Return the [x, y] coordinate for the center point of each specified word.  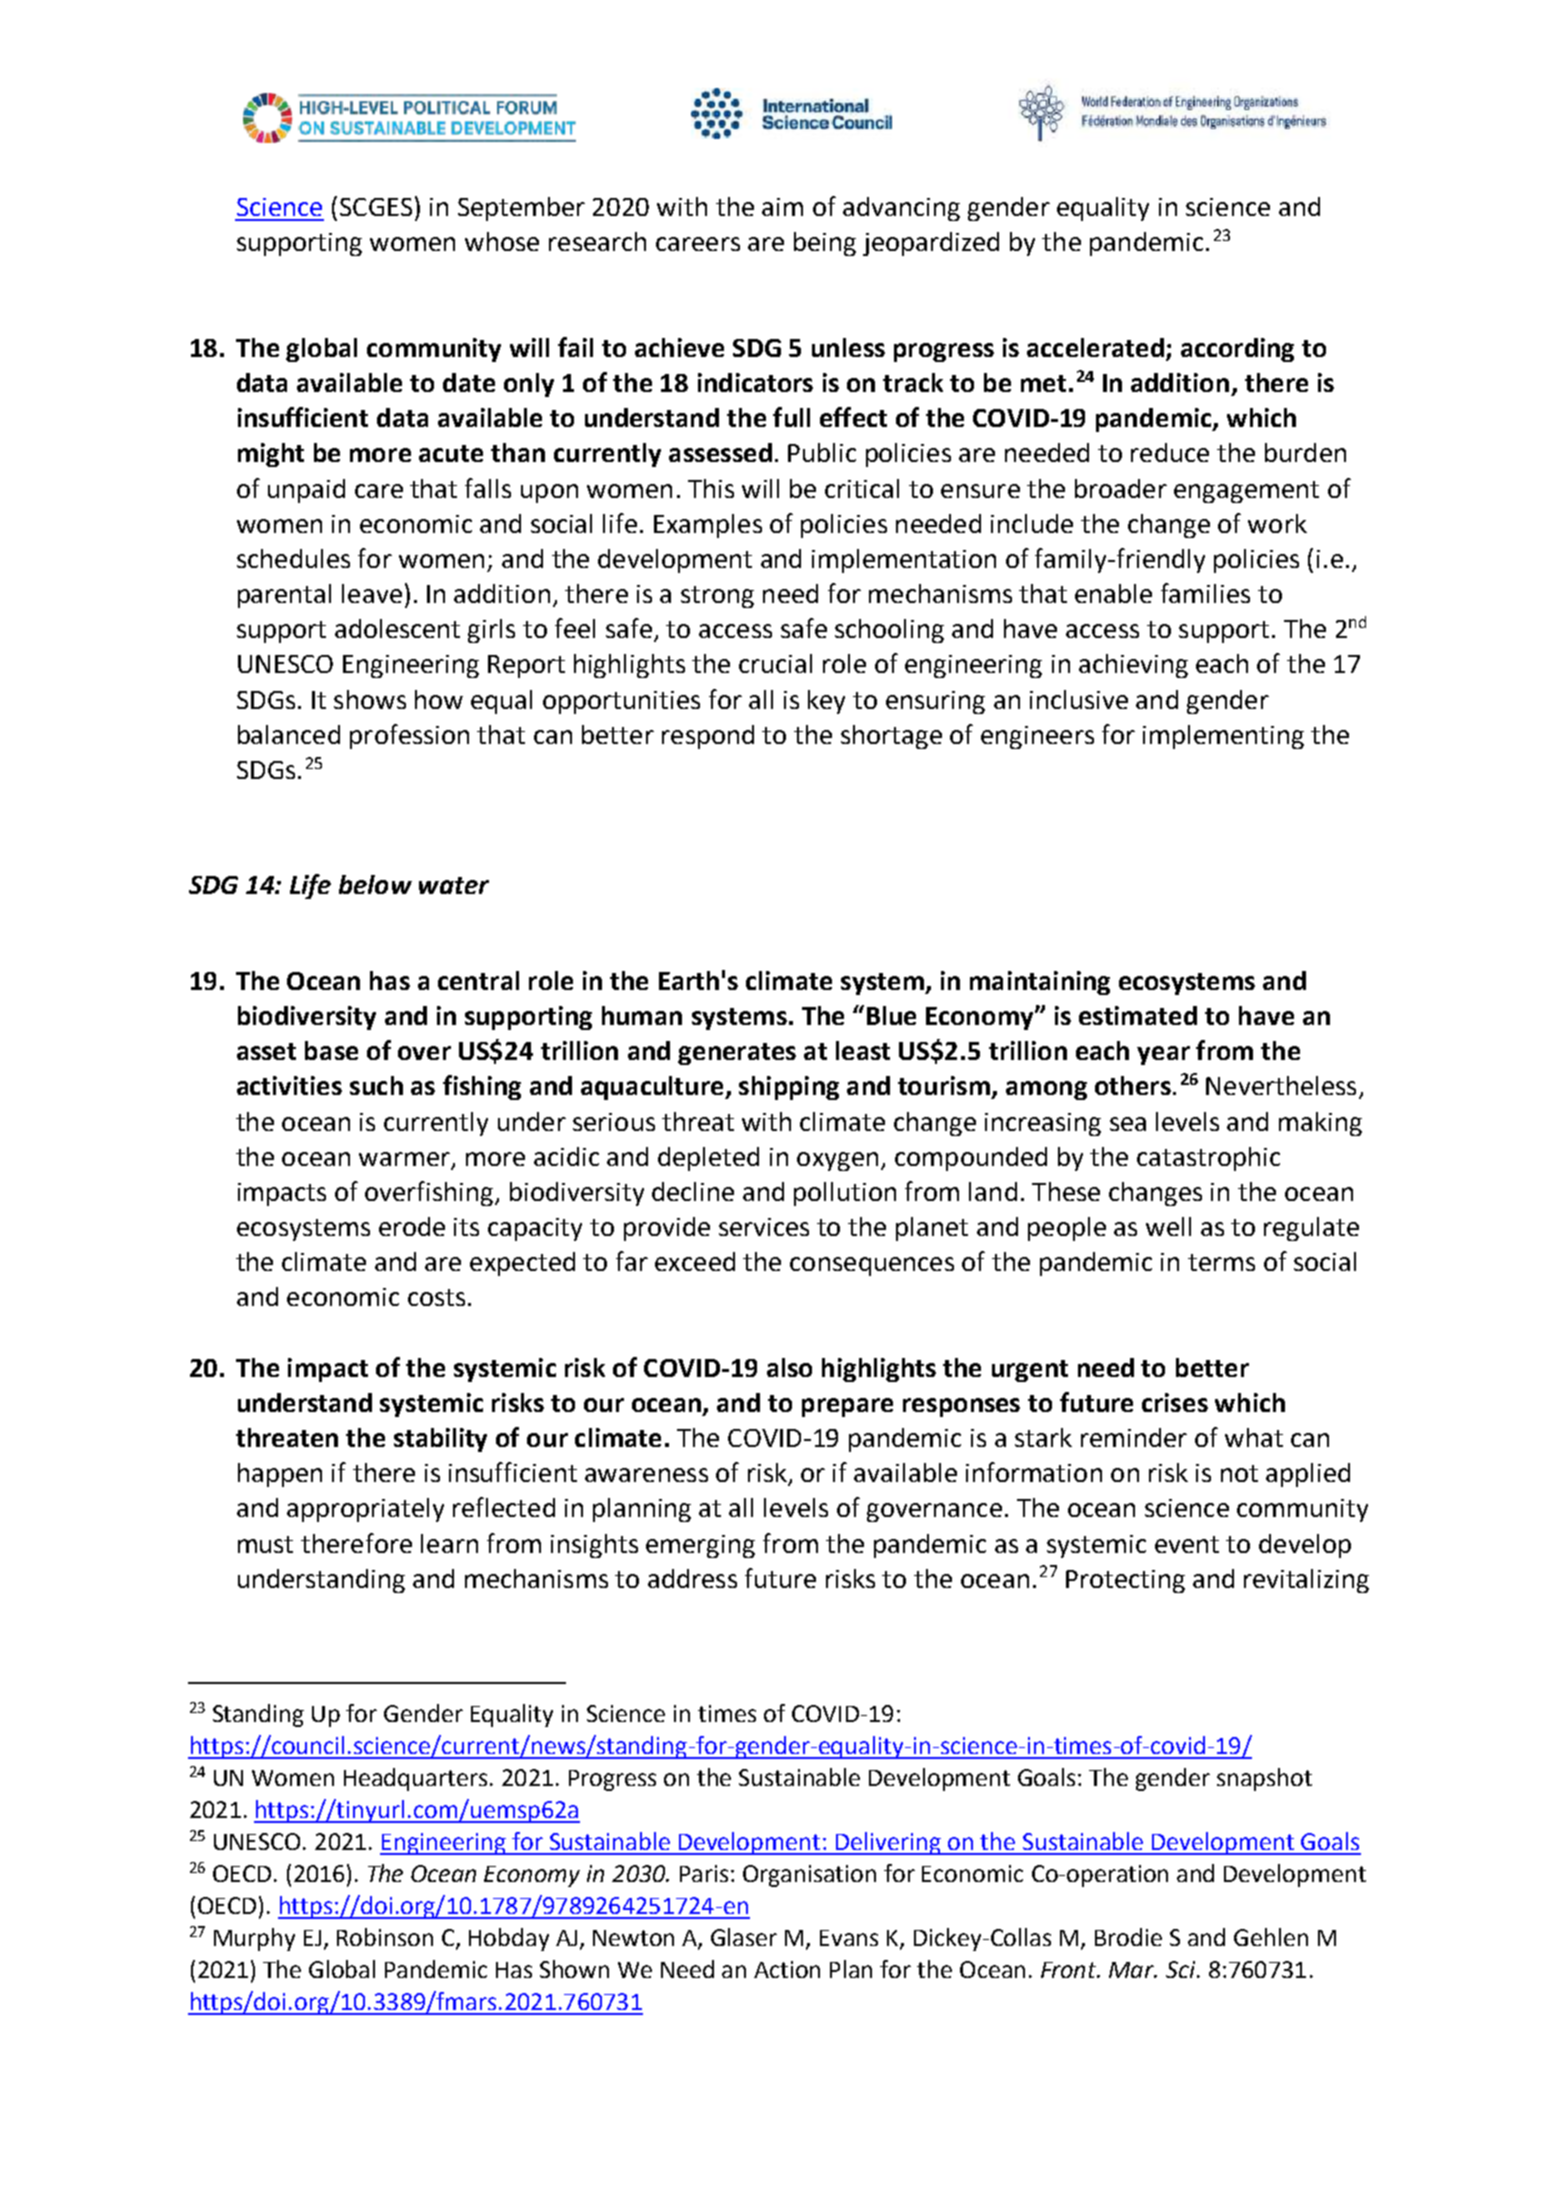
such [376, 1085]
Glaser [744, 1937]
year [1163, 1055]
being [825, 244]
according [1237, 350]
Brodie [1128, 1937]
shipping [789, 1088]
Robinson [385, 1937]
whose [502, 241]
